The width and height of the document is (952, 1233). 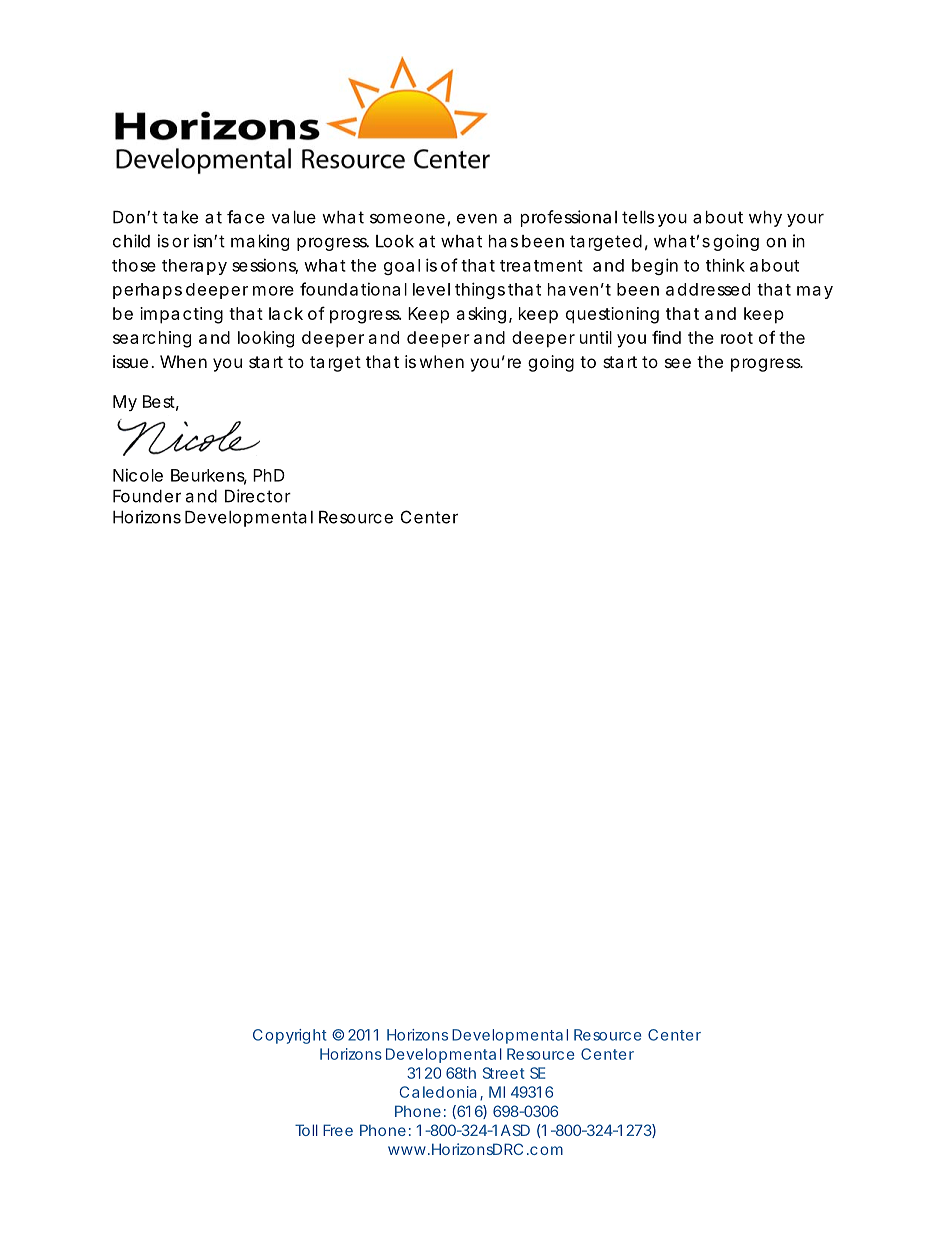 I want to click on Street, so click(x=504, y=1073).
